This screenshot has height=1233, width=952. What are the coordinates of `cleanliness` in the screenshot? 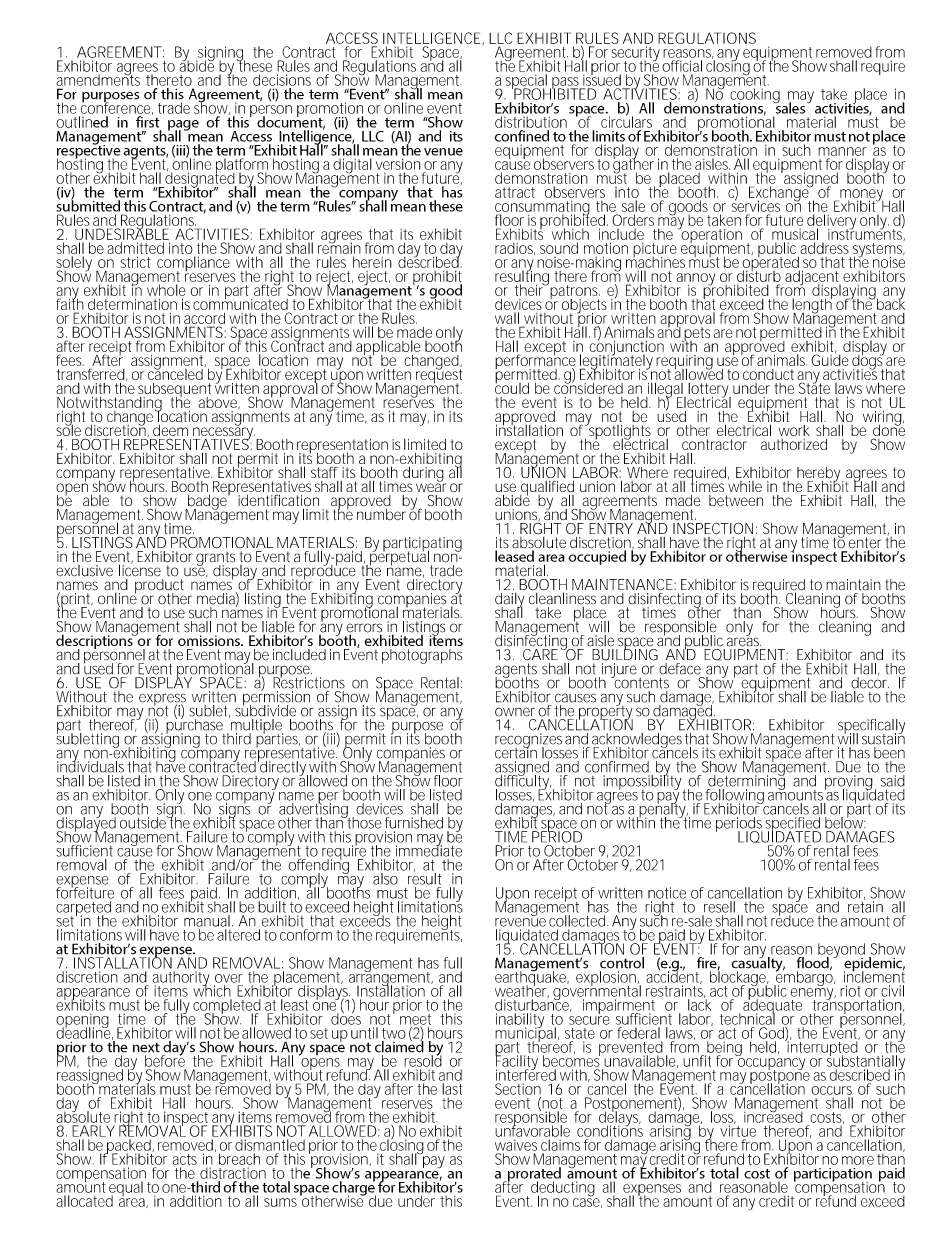 It's located at (562, 597).
